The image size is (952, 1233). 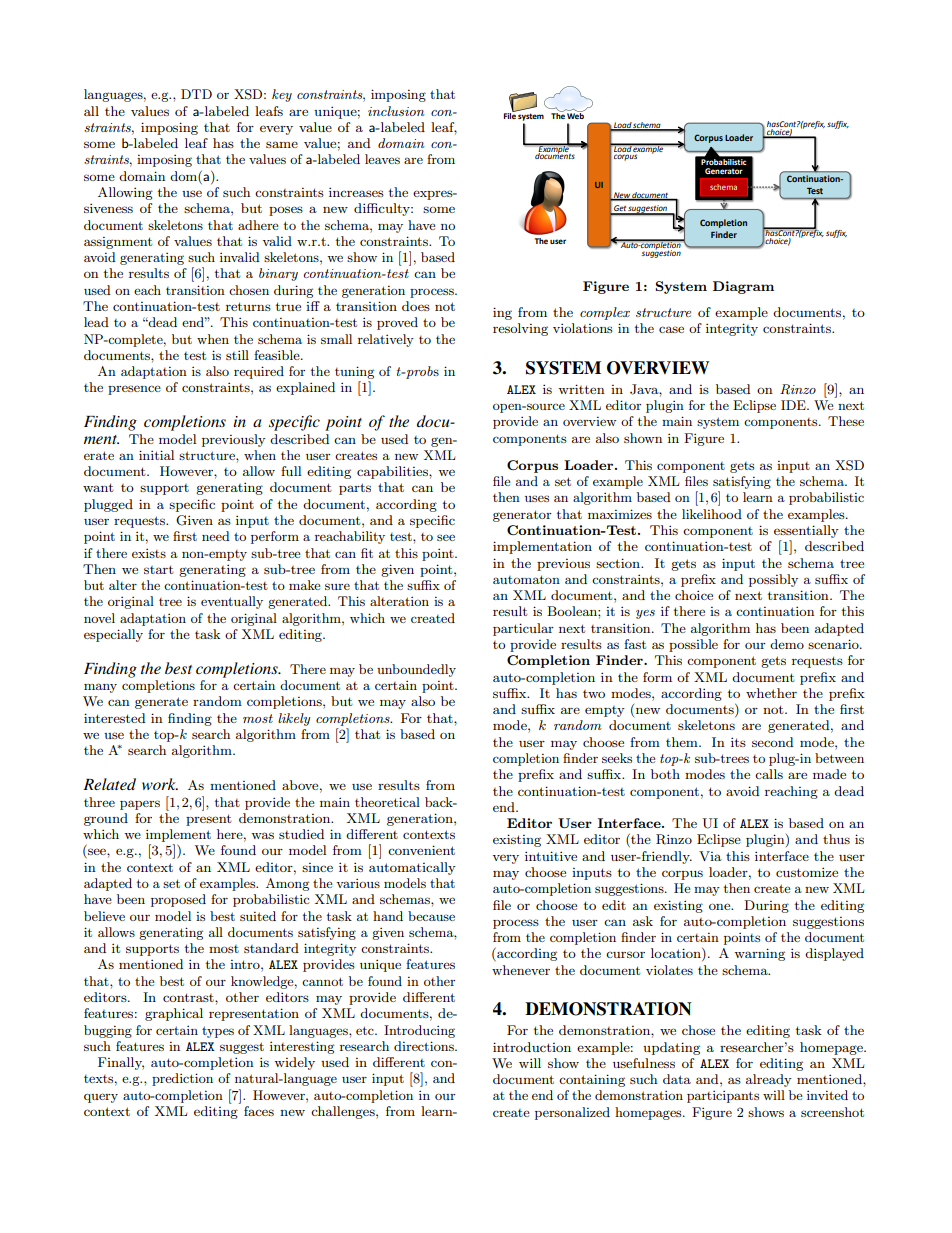 I want to click on prediction, so click(x=182, y=1079).
